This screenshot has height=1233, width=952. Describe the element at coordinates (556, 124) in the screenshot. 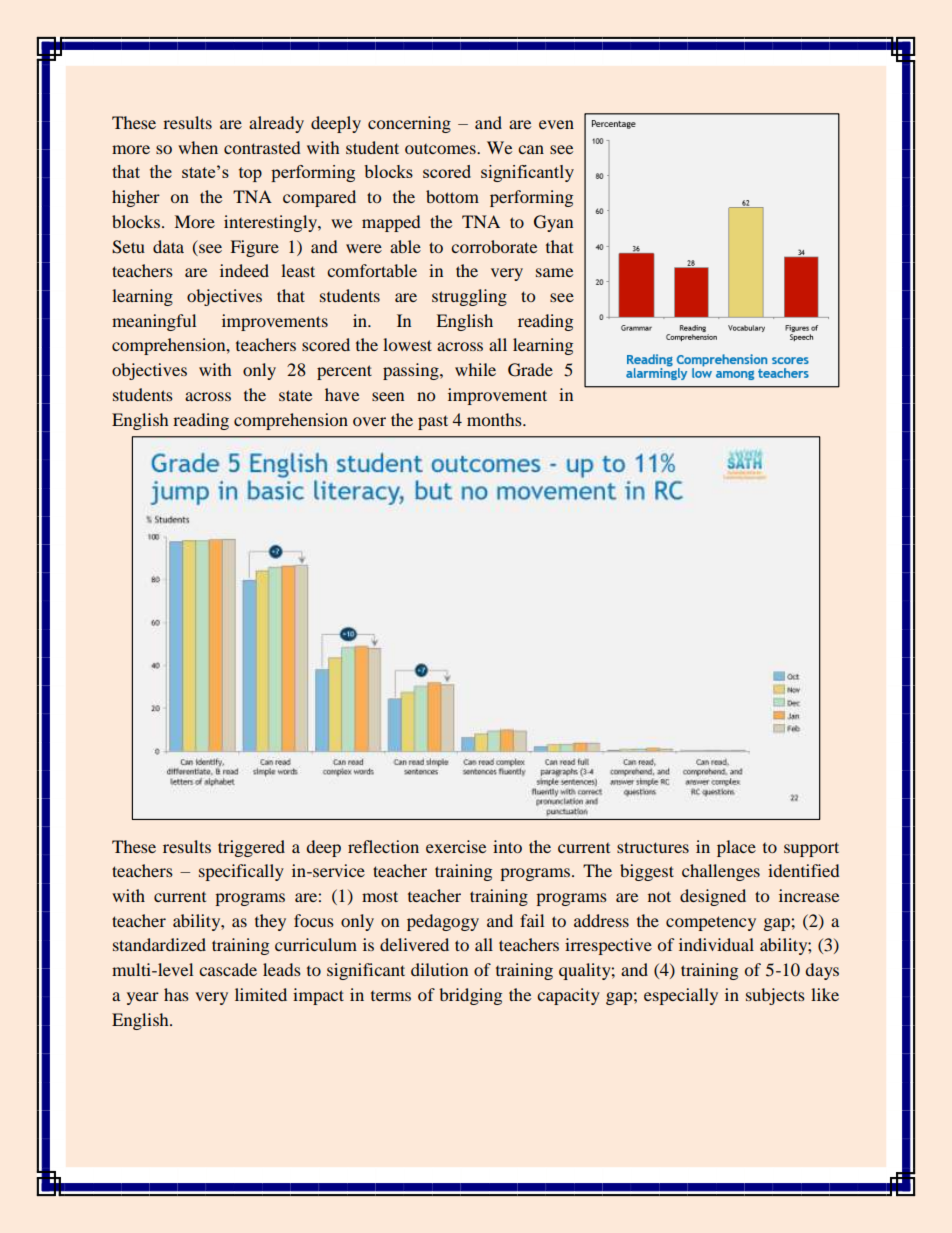

I see `even` at that location.
